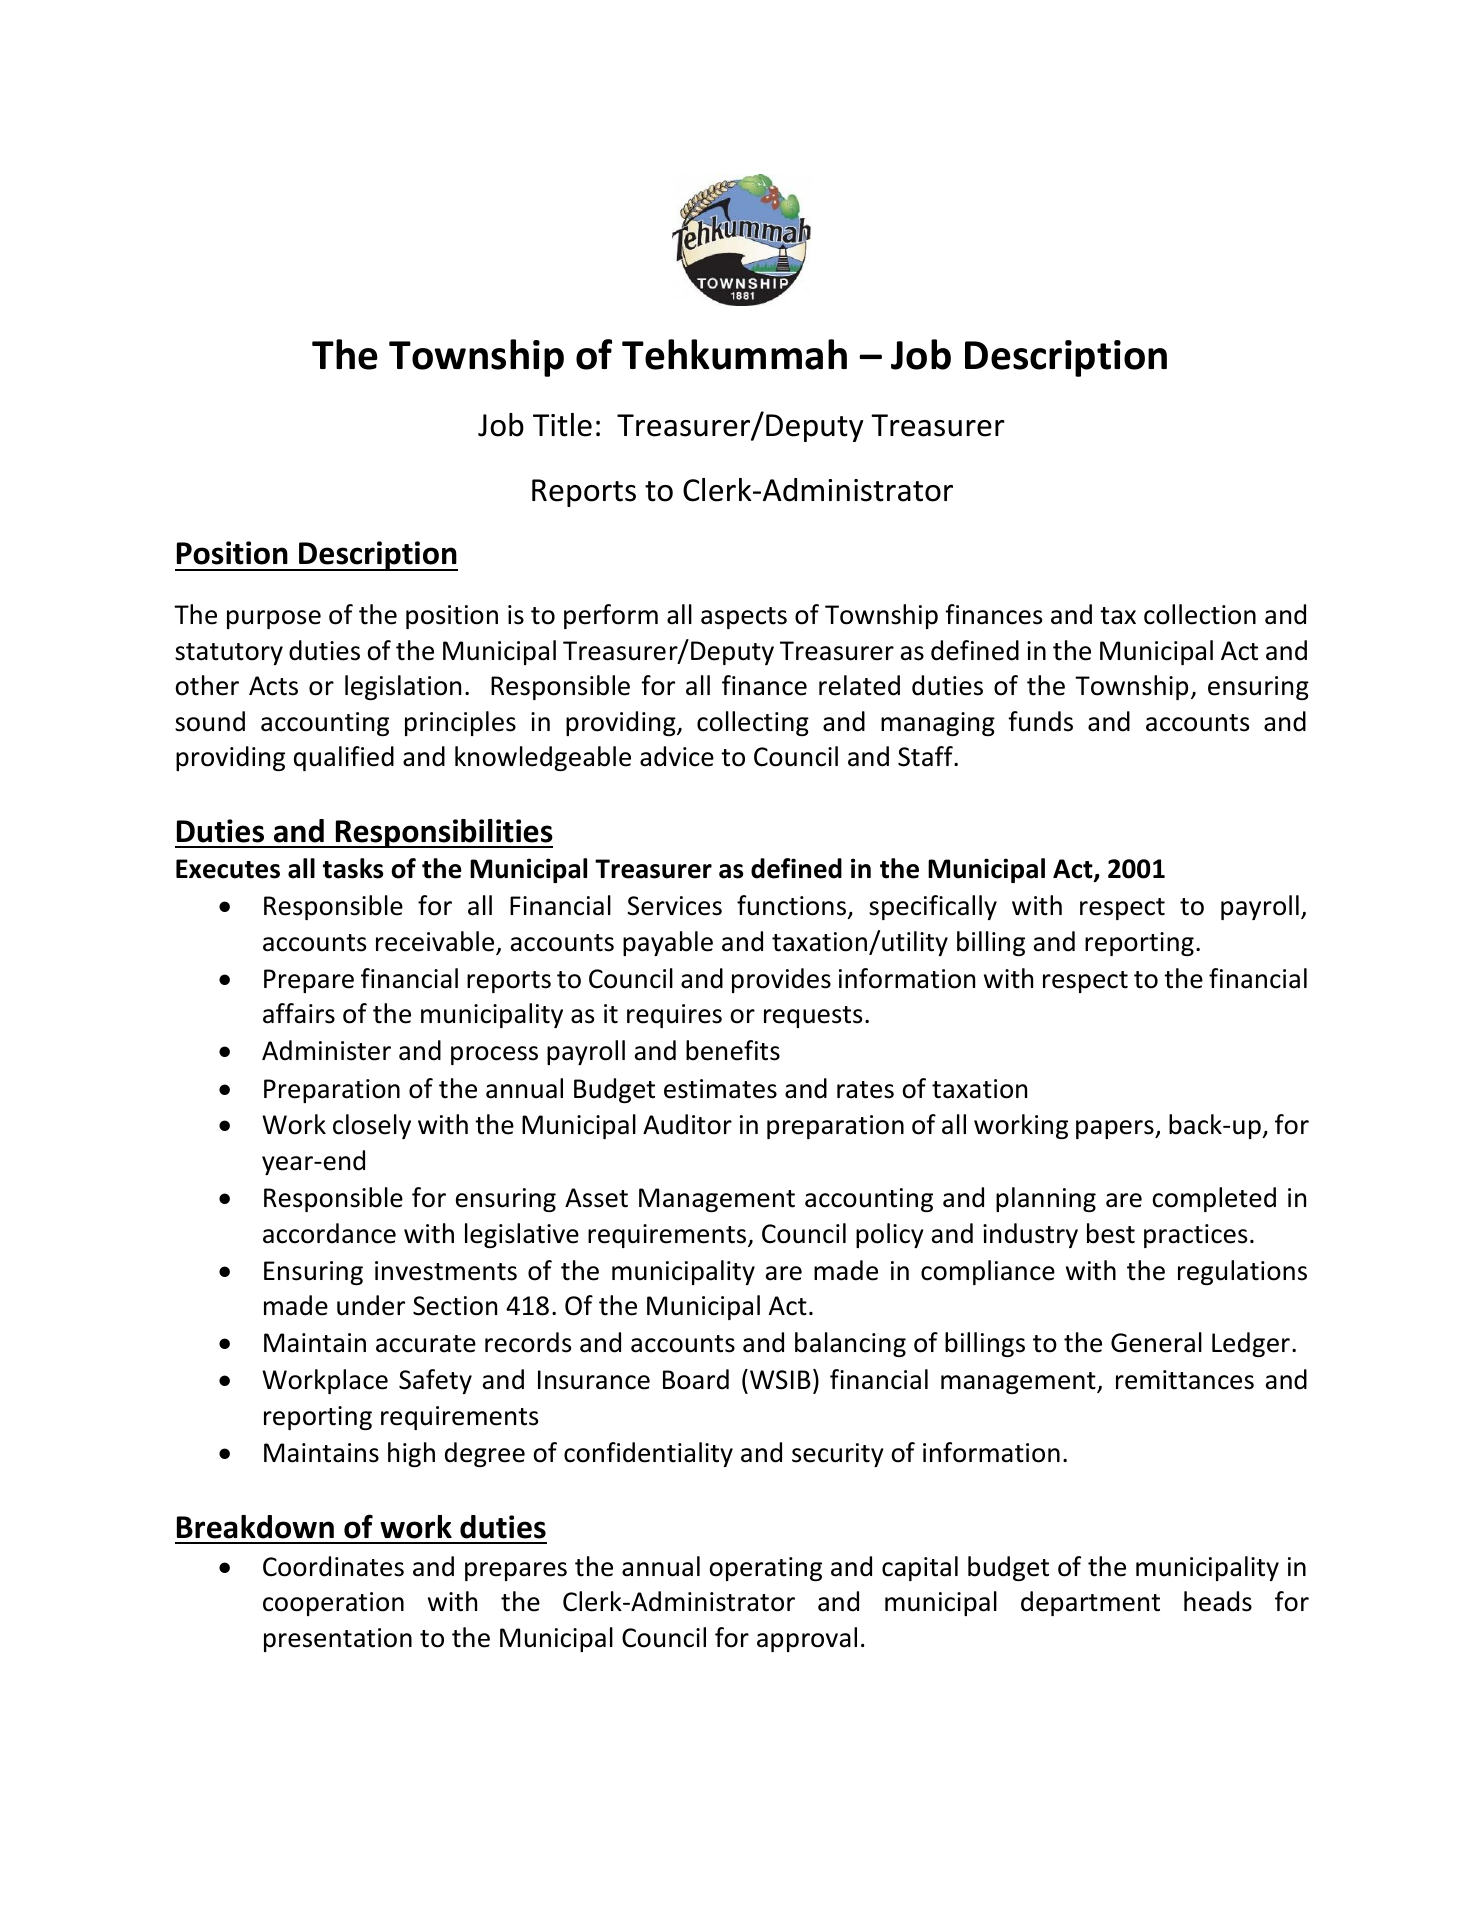 The height and width of the screenshot is (1919, 1483). I want to click on collection, so click(1200, 614).
